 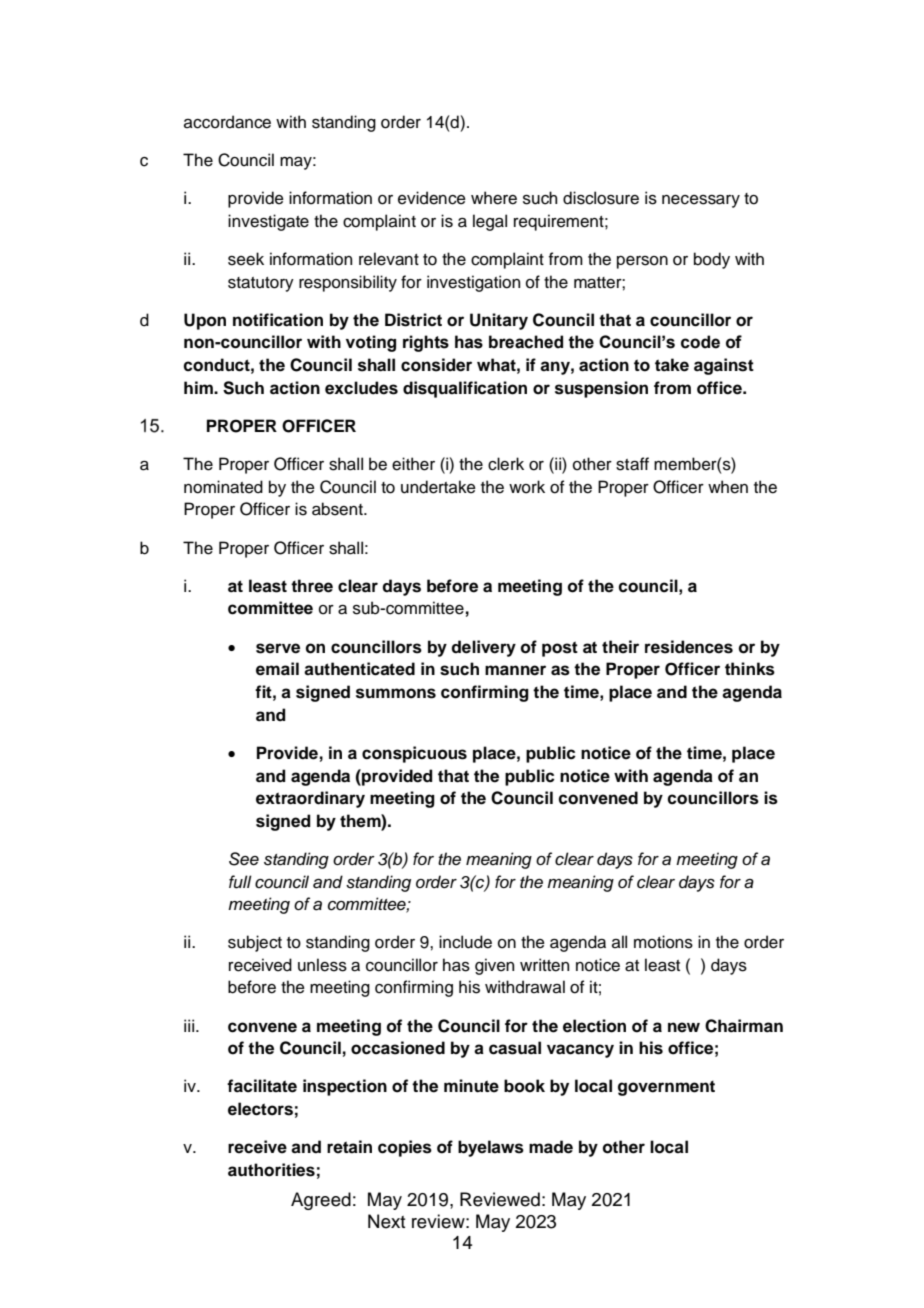 What do you see at coordinates (494, 198) in the screenshot?
I see `where` at bounding box center [494, 198].
